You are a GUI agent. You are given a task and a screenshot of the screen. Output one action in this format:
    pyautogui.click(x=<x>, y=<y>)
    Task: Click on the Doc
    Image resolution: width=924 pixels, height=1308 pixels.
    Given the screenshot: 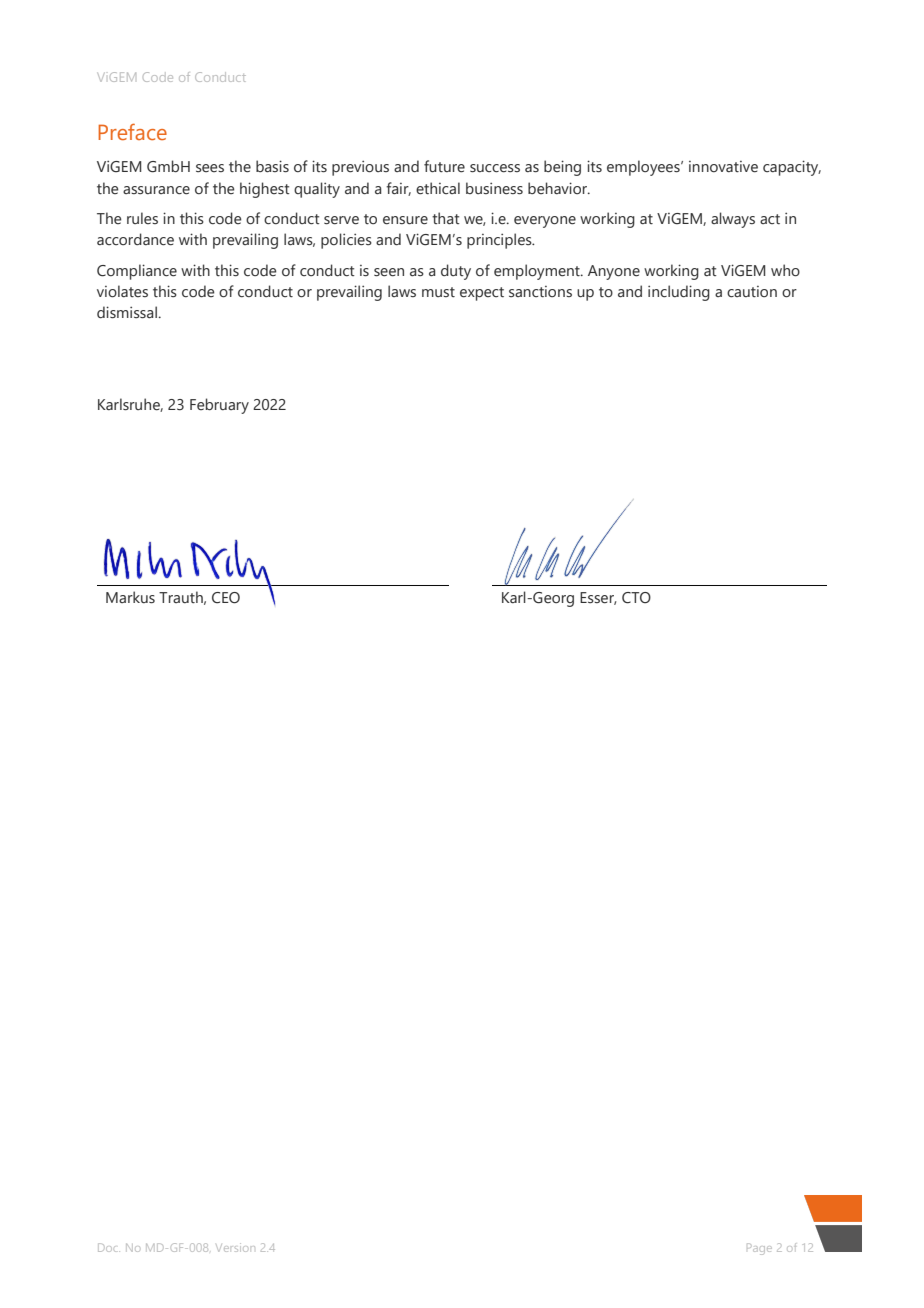 What is the action you would take?
    pyautogui.click(x=109, y=1247)
